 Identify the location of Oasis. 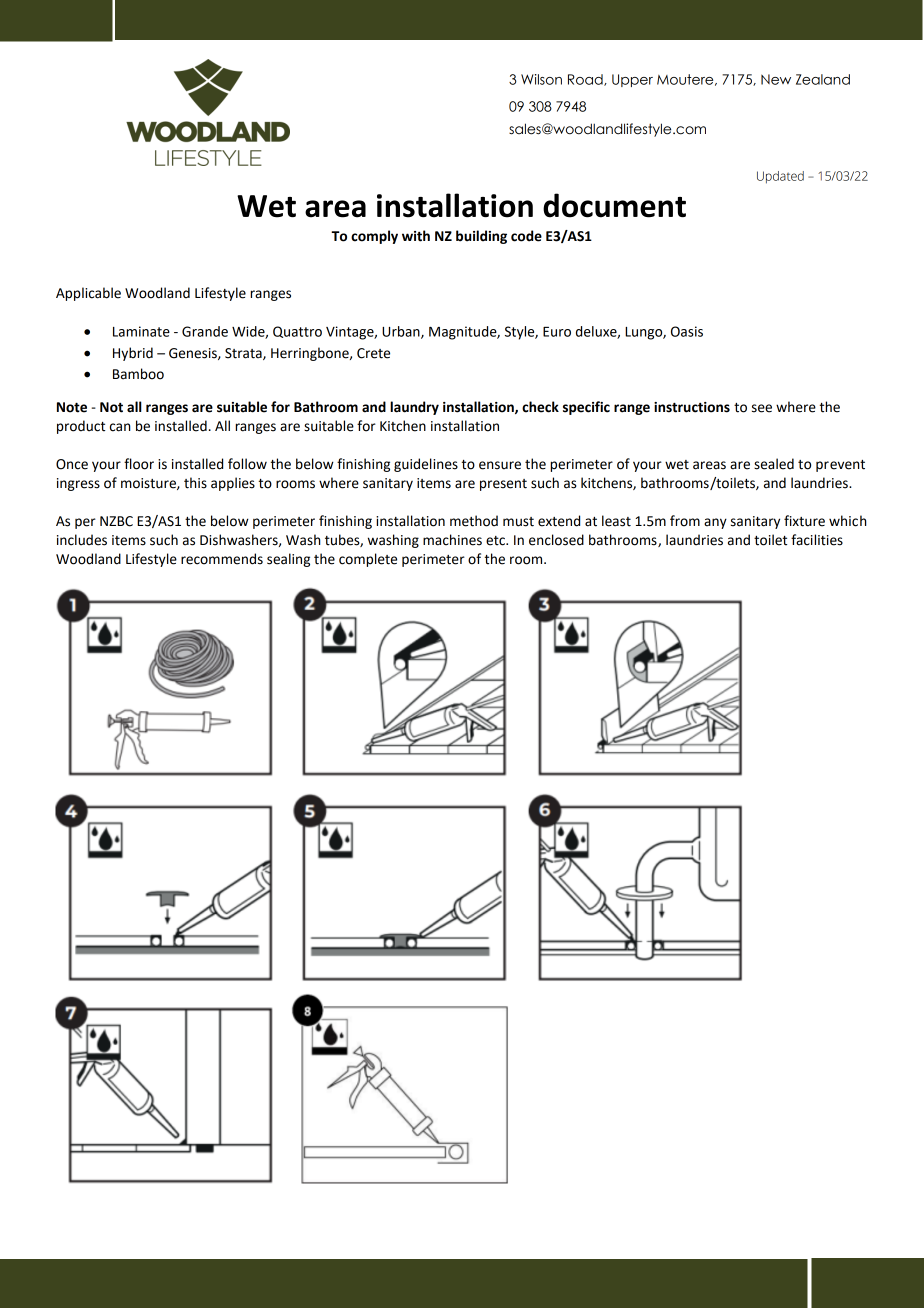
(687, 331).
